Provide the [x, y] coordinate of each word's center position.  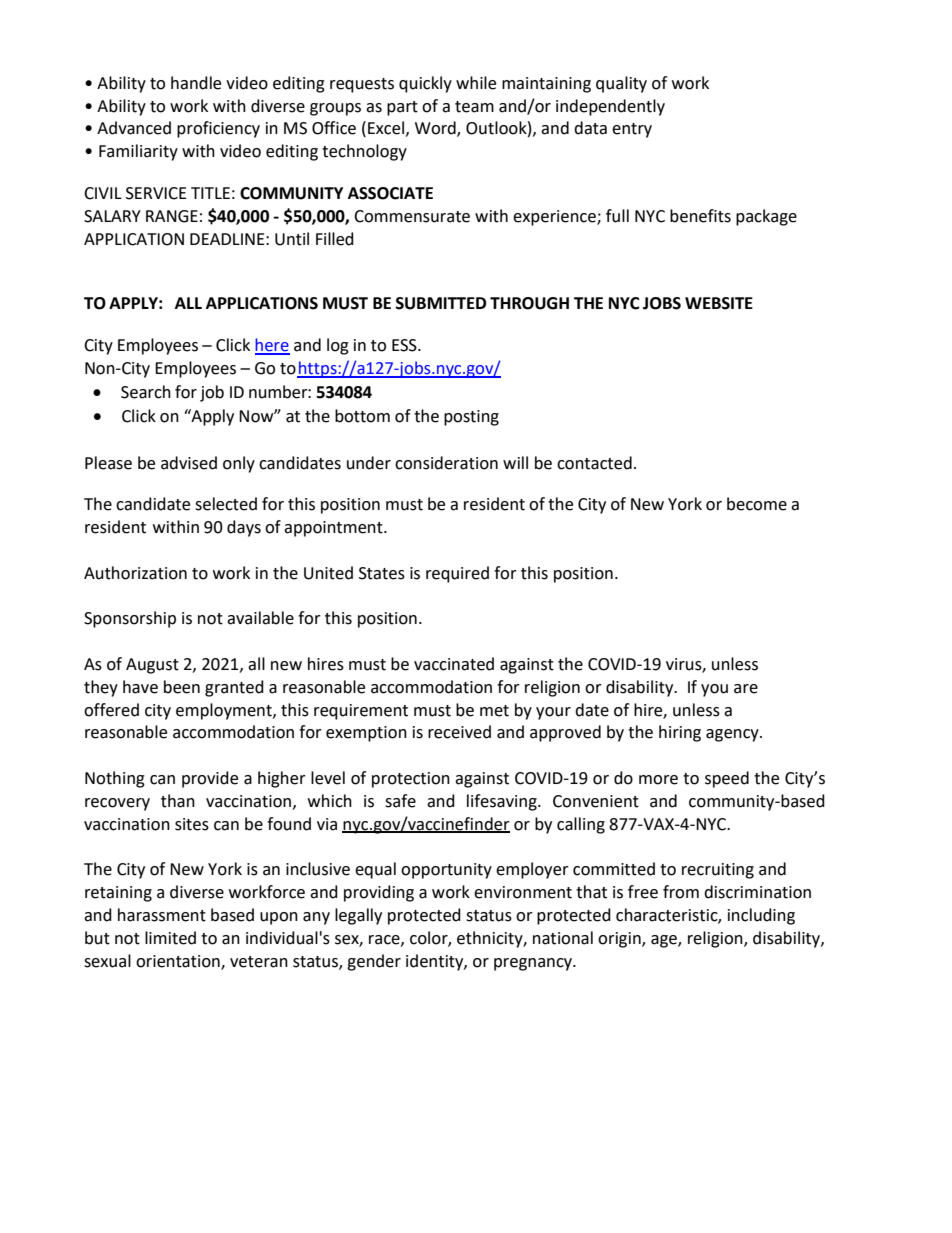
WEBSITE [719, 303]
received [459, 732]
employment [225, 711]
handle [196, 83]
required [457, 574]
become [757, 504]
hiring [680, 733]
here [272, 346]
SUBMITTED [441, 303]
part [402, 108]
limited [170, 938]
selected [226, 504]
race [385, 940]
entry [632, 130]
